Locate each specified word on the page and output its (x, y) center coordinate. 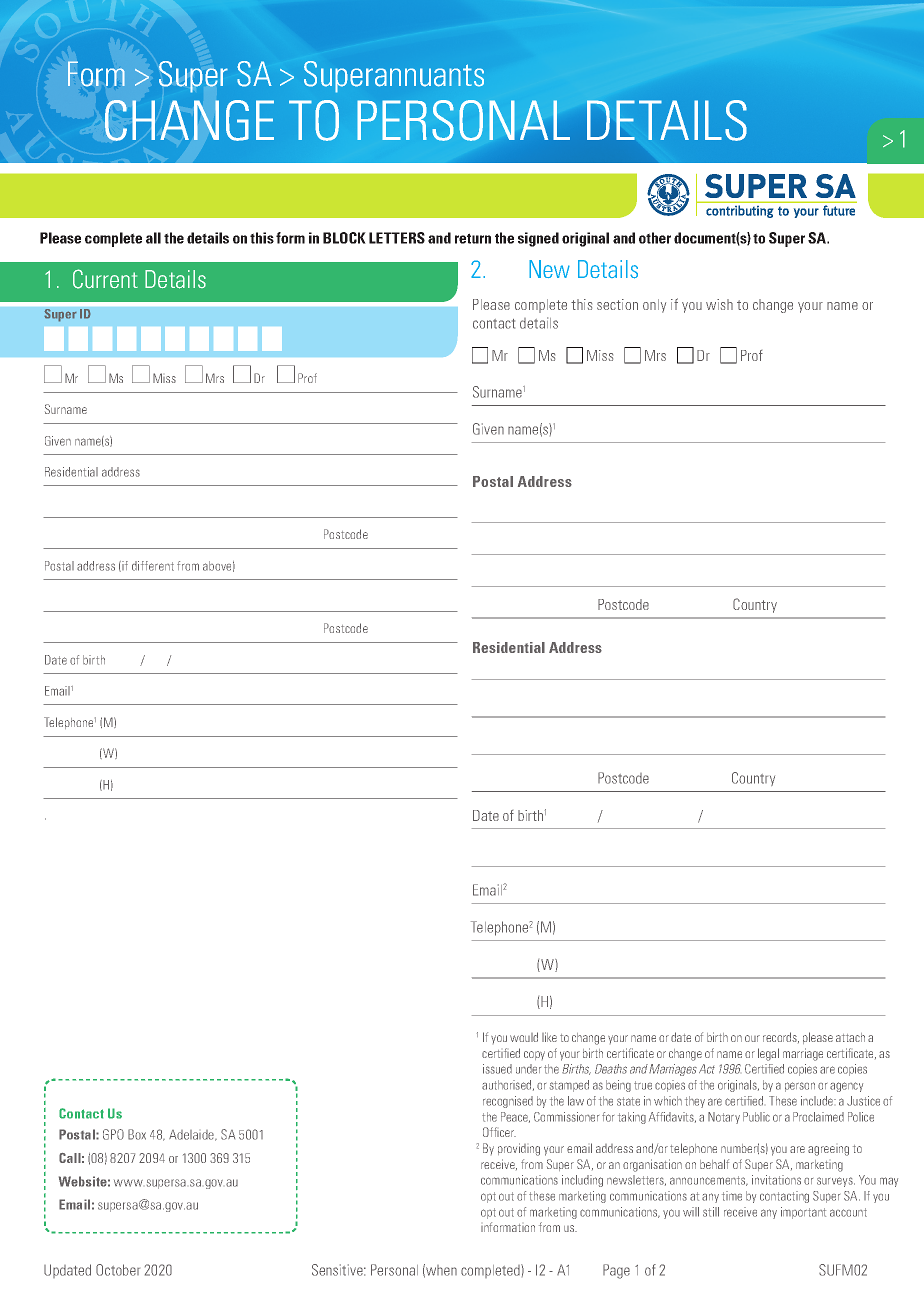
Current (105, 279)
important (803, 1213)
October (118, 1270)
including (582, 1181)
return (473, 238)
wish (719, 304)
